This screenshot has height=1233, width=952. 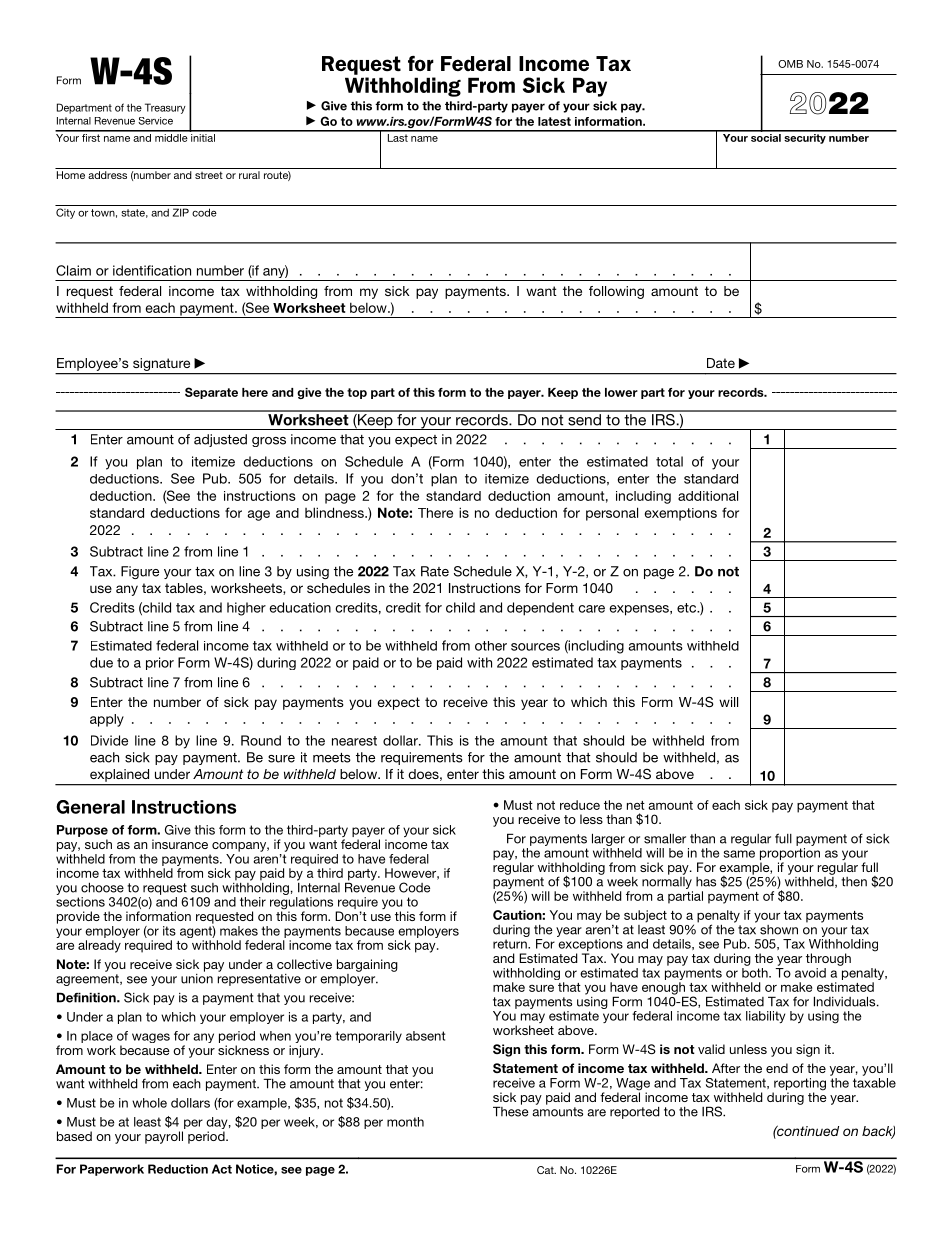 What do you see at coordinates (165, 108) in the screenshot?
I see `Treasury` at bounding box center [165, 108].
